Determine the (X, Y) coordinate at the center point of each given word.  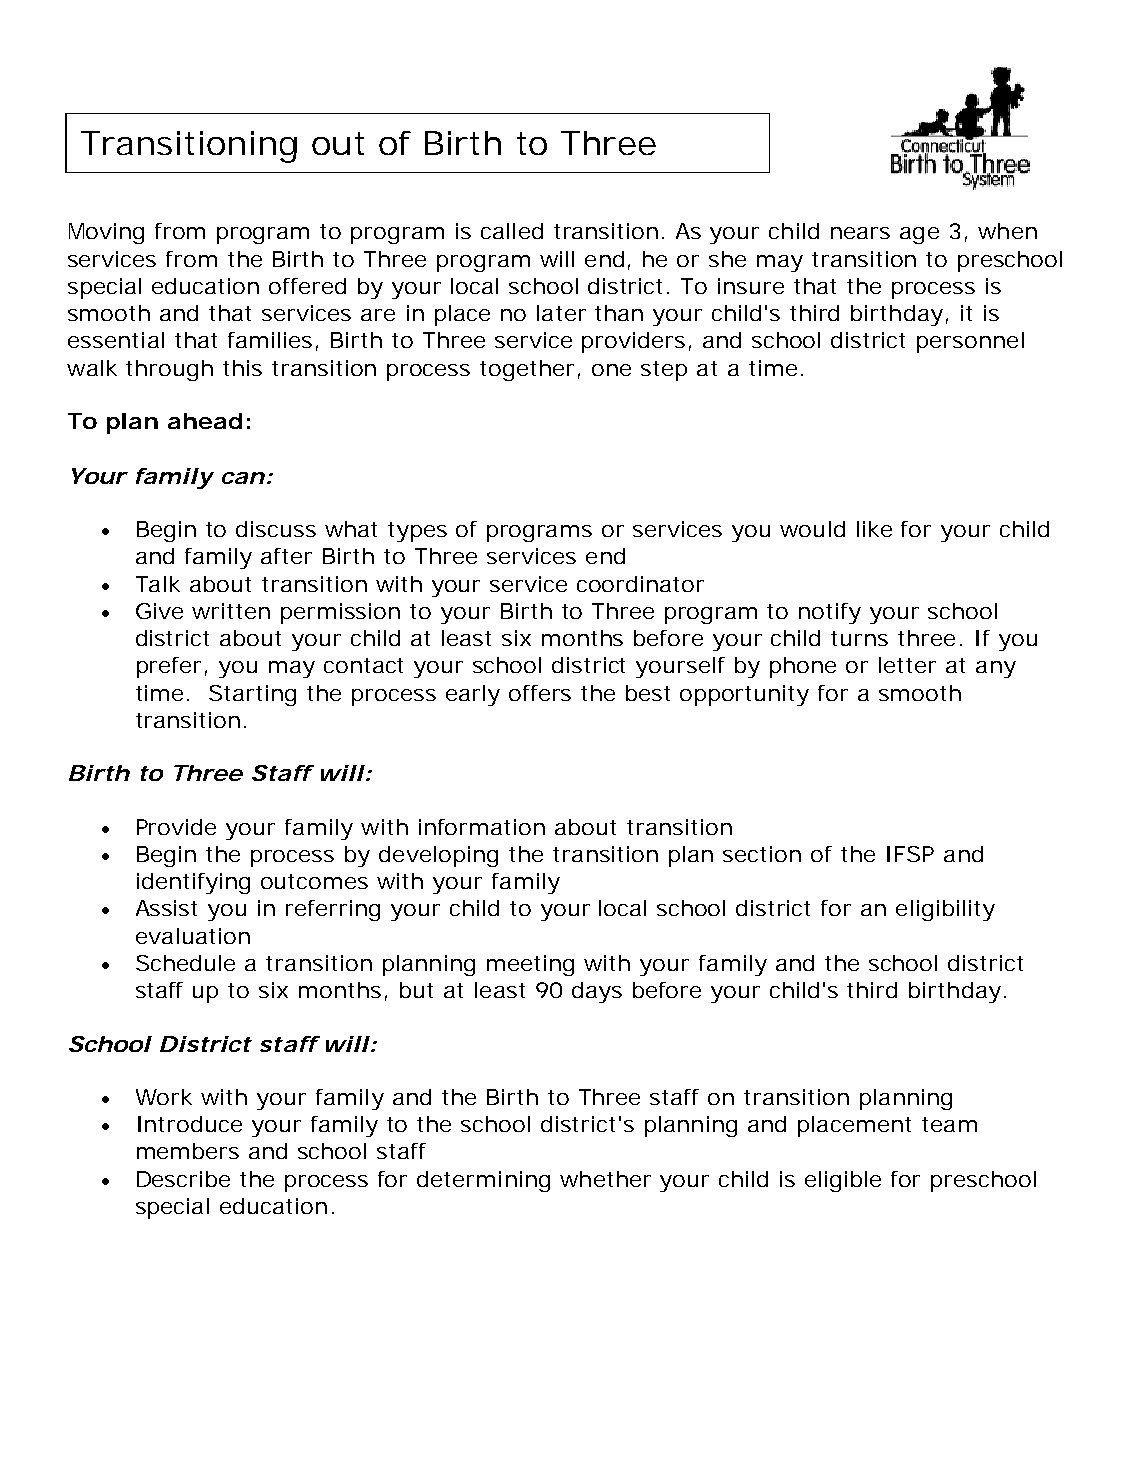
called (512, 231)
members (188, 1151)
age (919, 235)
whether (605, 1179)
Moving (106, 233)
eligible (843, 1181)
